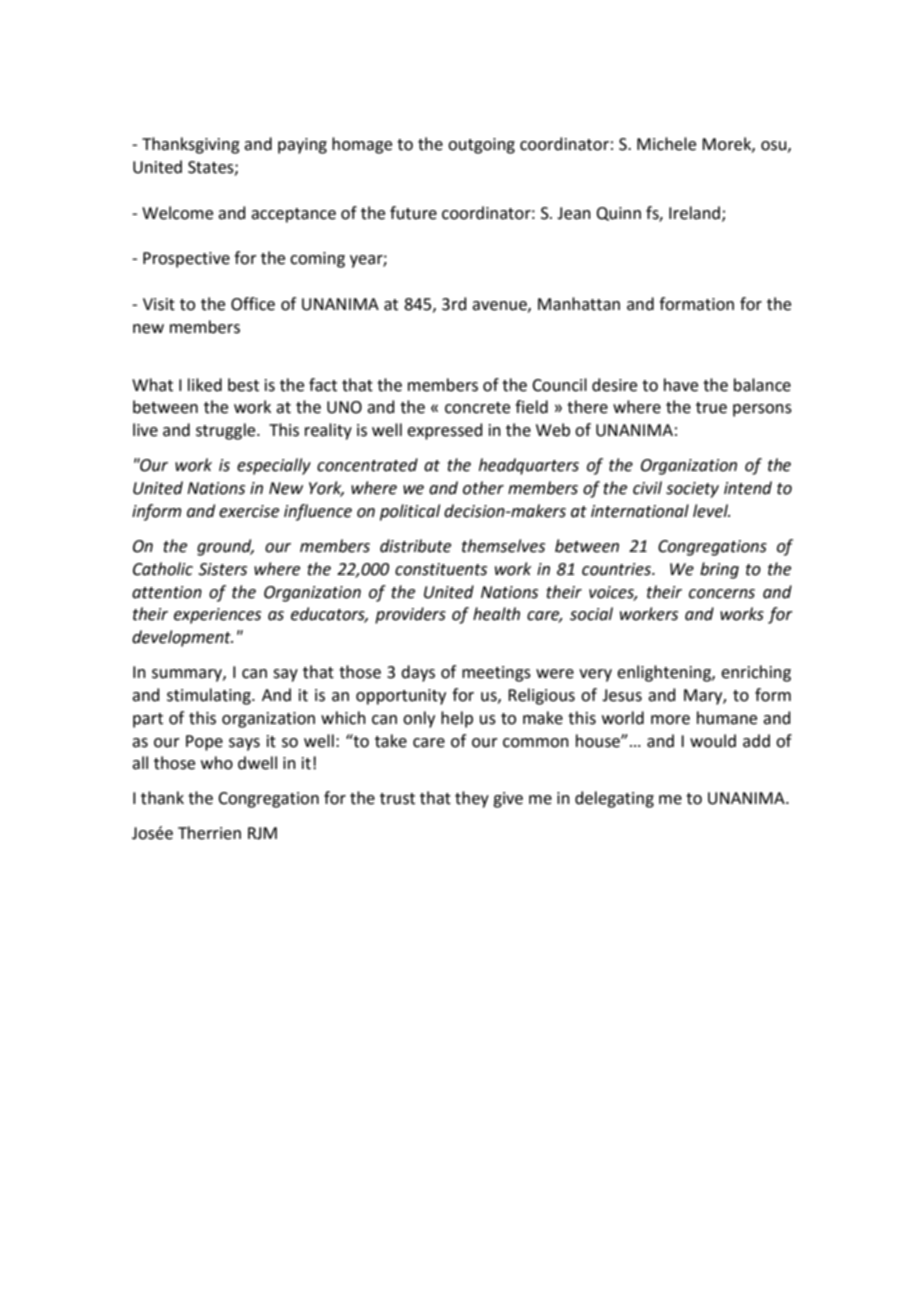 This screenshot has height=1308, width=924. I want to click on who, so click(217, 763).
